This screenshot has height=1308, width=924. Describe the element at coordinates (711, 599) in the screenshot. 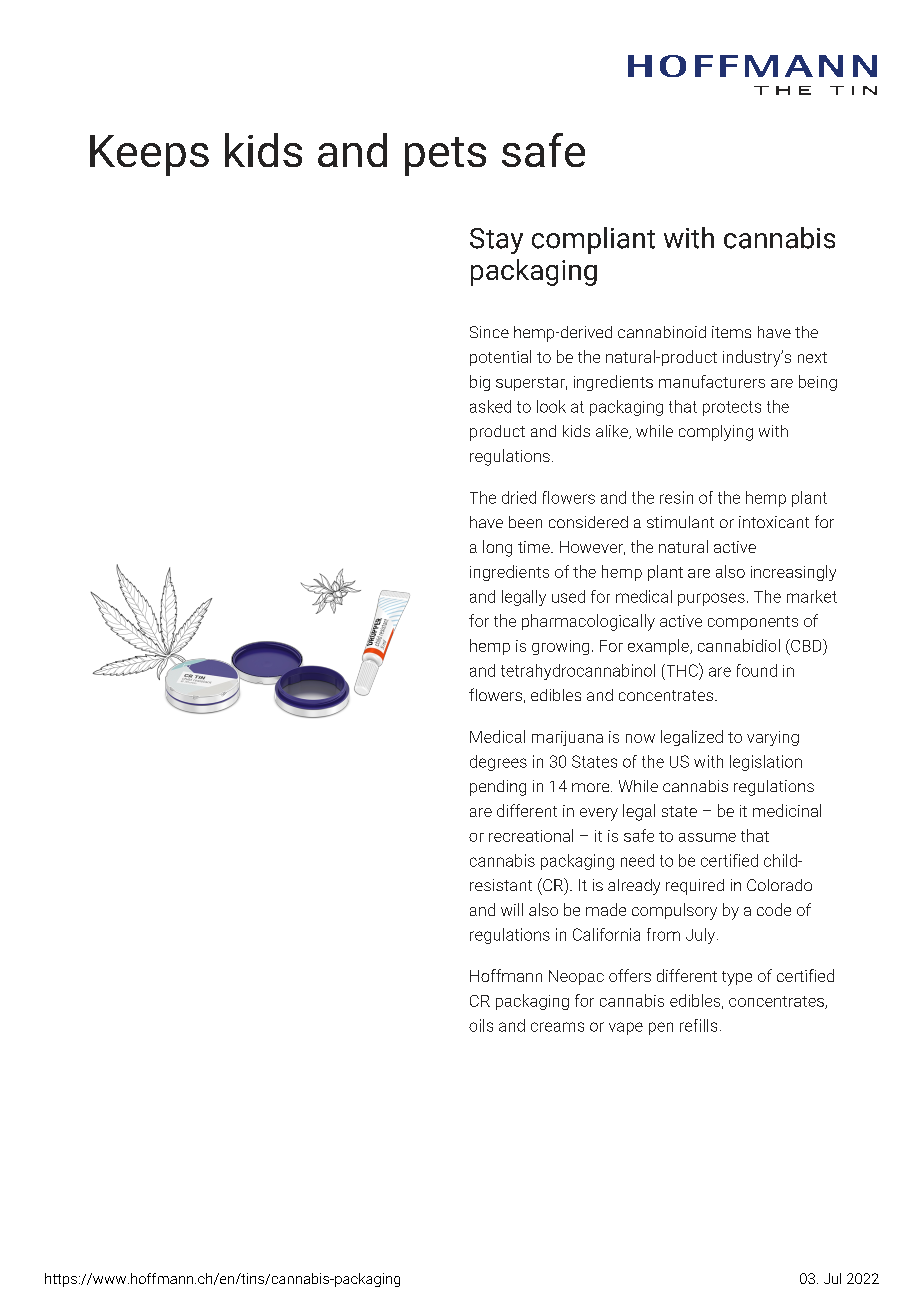

I see `purposes` at that location.
